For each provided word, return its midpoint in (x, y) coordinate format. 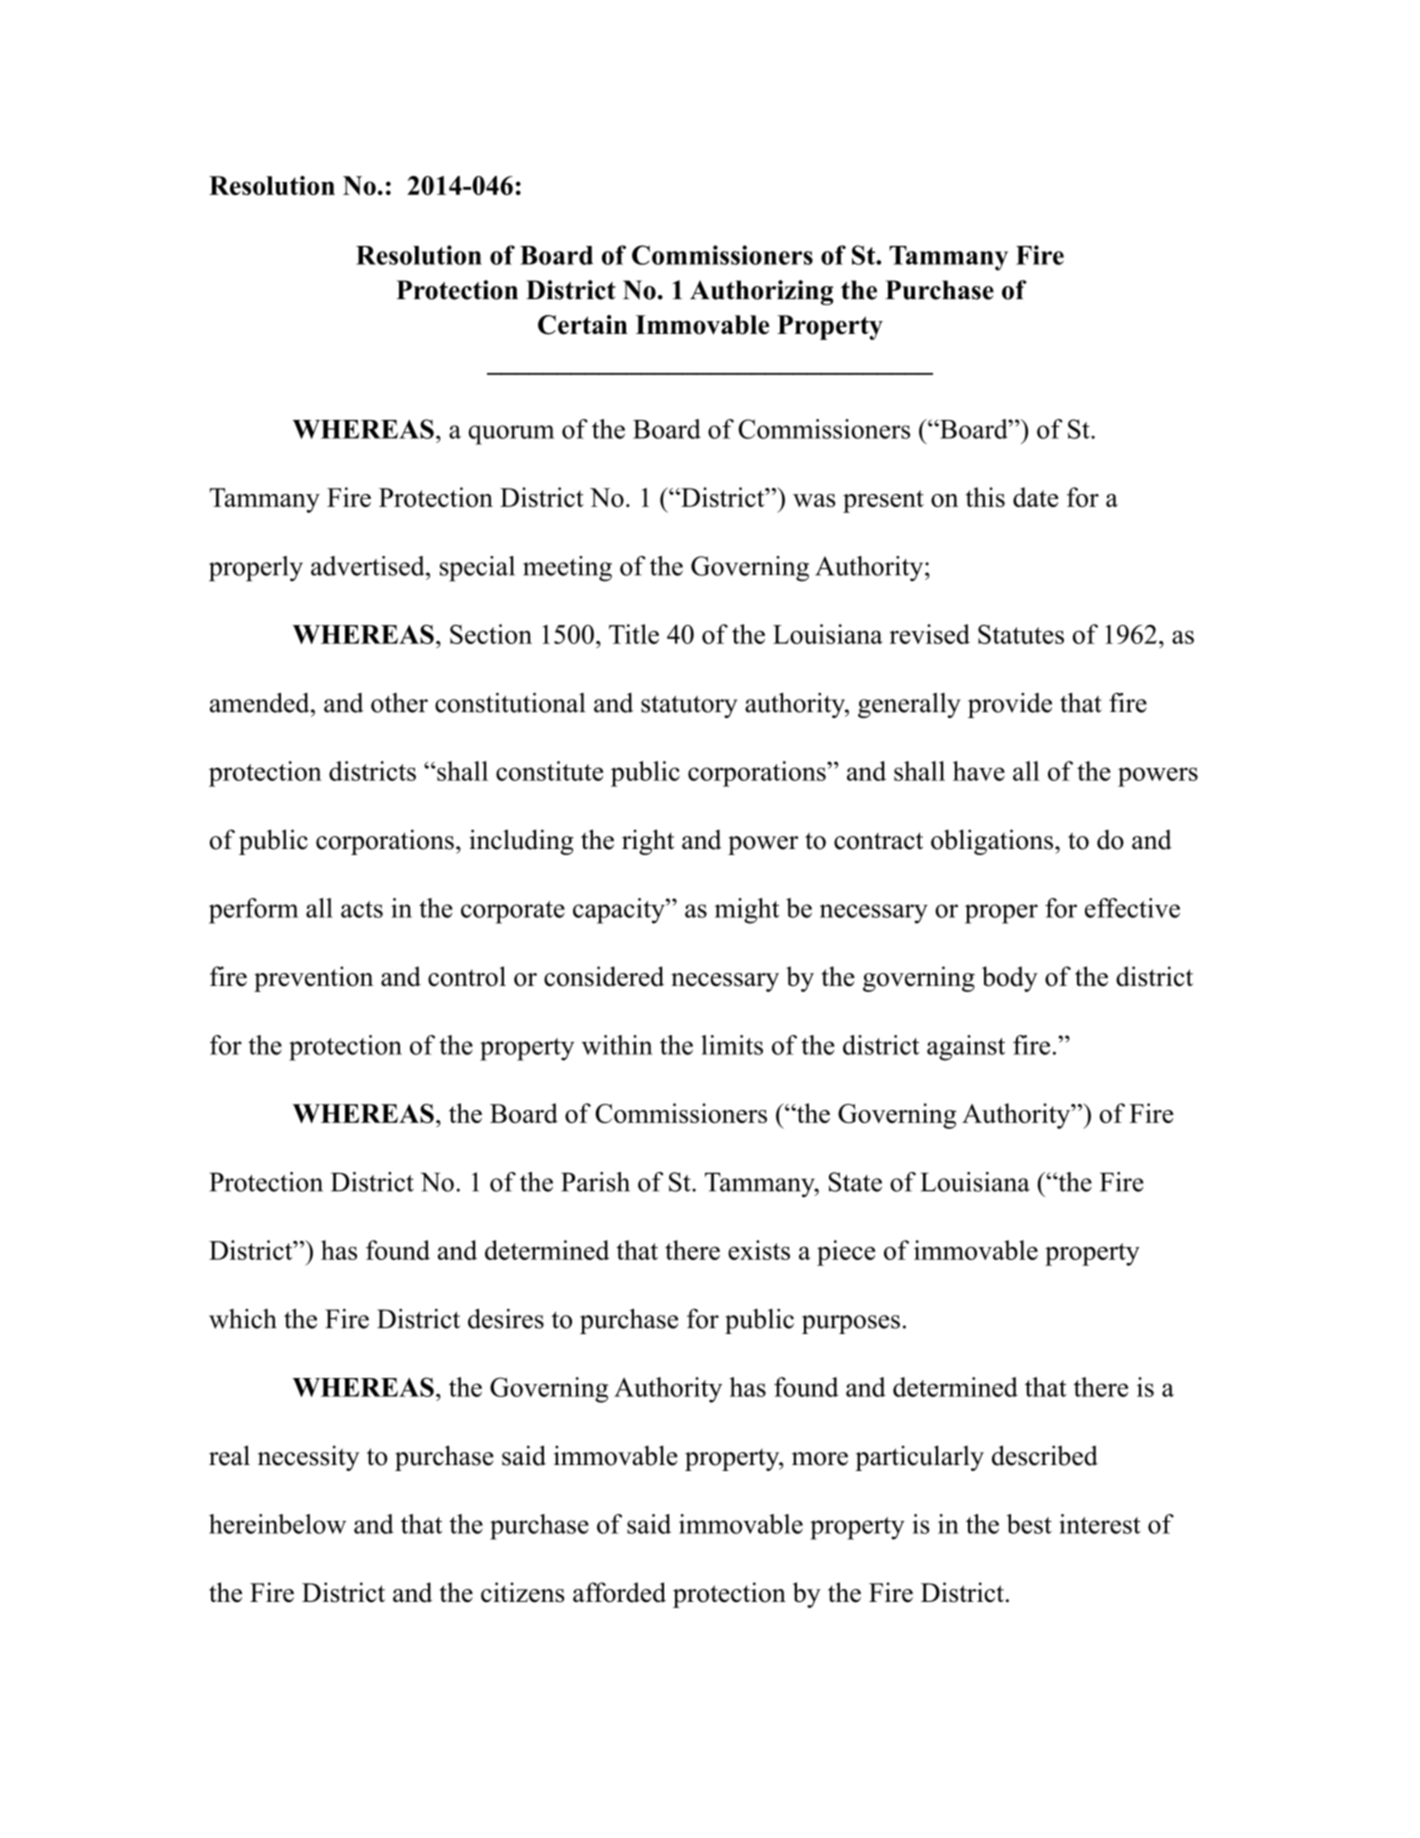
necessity (308, 1458)
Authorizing (761, 292)
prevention (313, 979)
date (1035, 497)
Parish (595, 1182)
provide (1010, 705)
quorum (511, 435)
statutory (689, 706)
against (966, 1048)
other (399, 703)
